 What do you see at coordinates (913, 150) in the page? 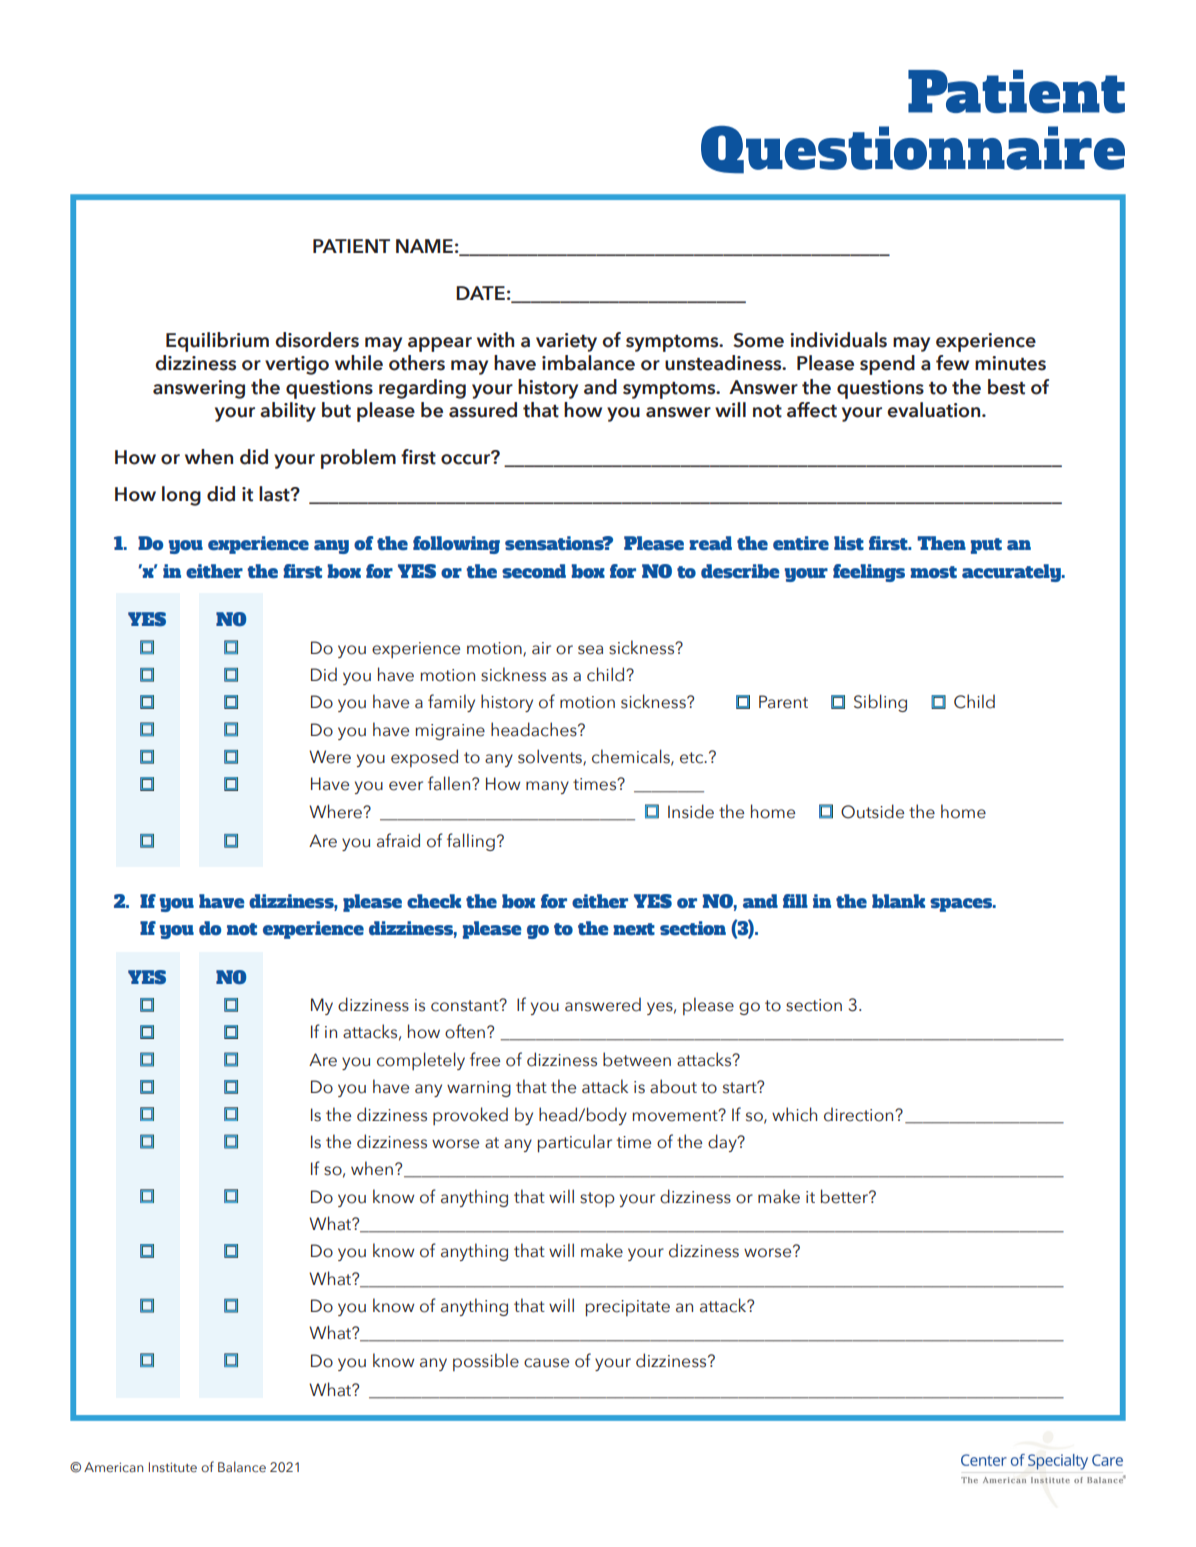
I see `Questionnaire` at bounding box center [913, 150].
